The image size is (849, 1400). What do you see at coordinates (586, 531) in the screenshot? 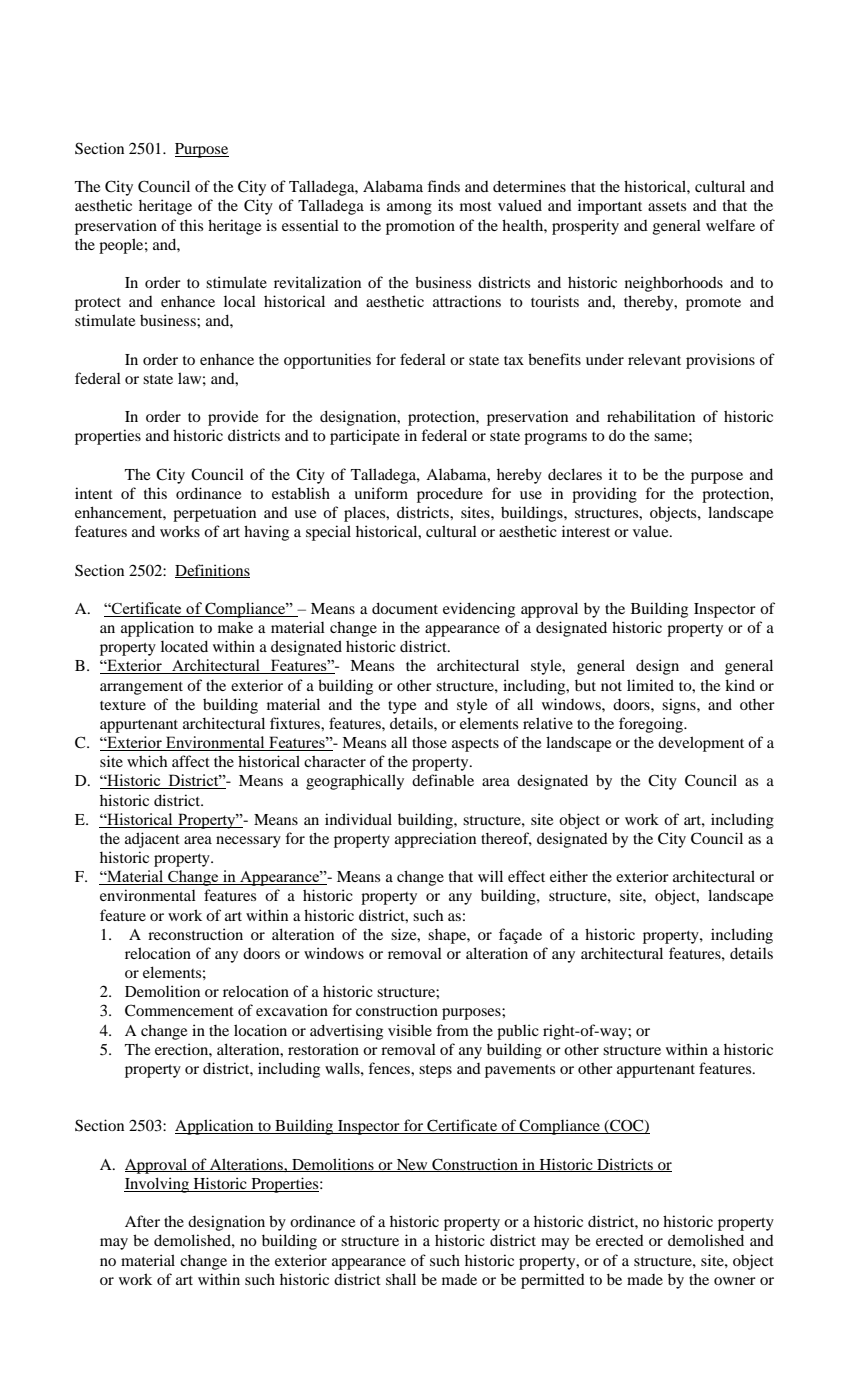
I see `interest` at bounding box center [586, 531].
